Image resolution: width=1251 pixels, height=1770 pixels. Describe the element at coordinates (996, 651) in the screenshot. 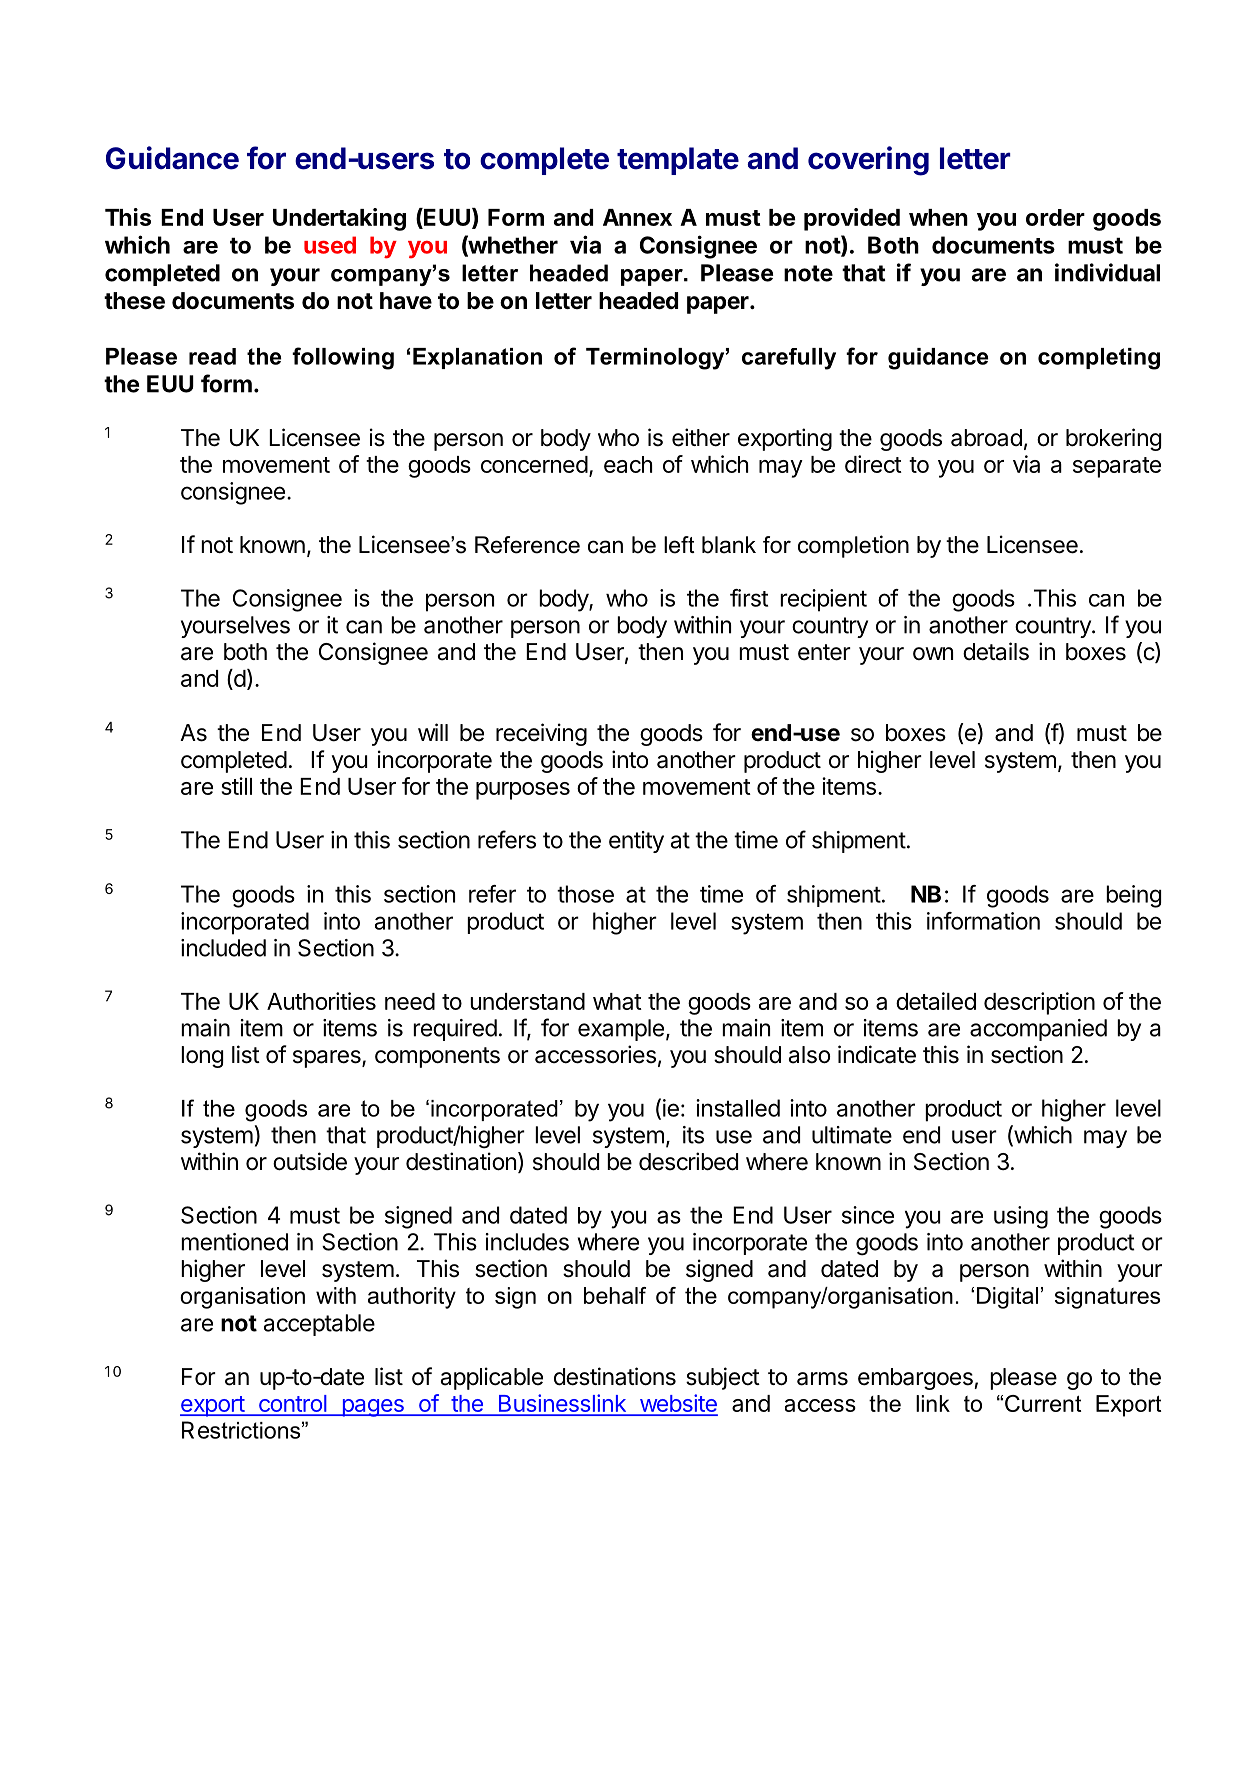

I see `details` at that location.
